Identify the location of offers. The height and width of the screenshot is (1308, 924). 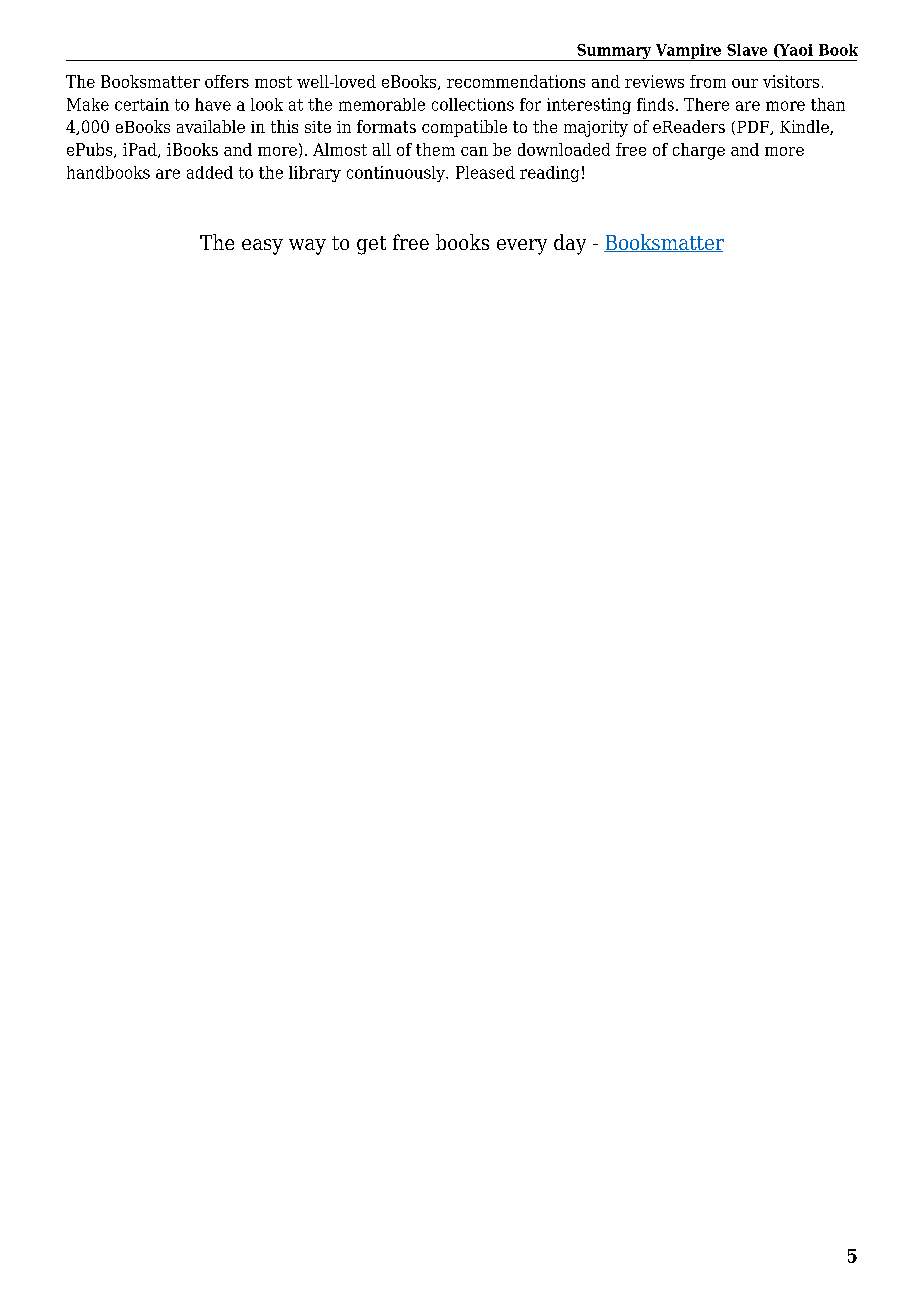
(227, 81).
